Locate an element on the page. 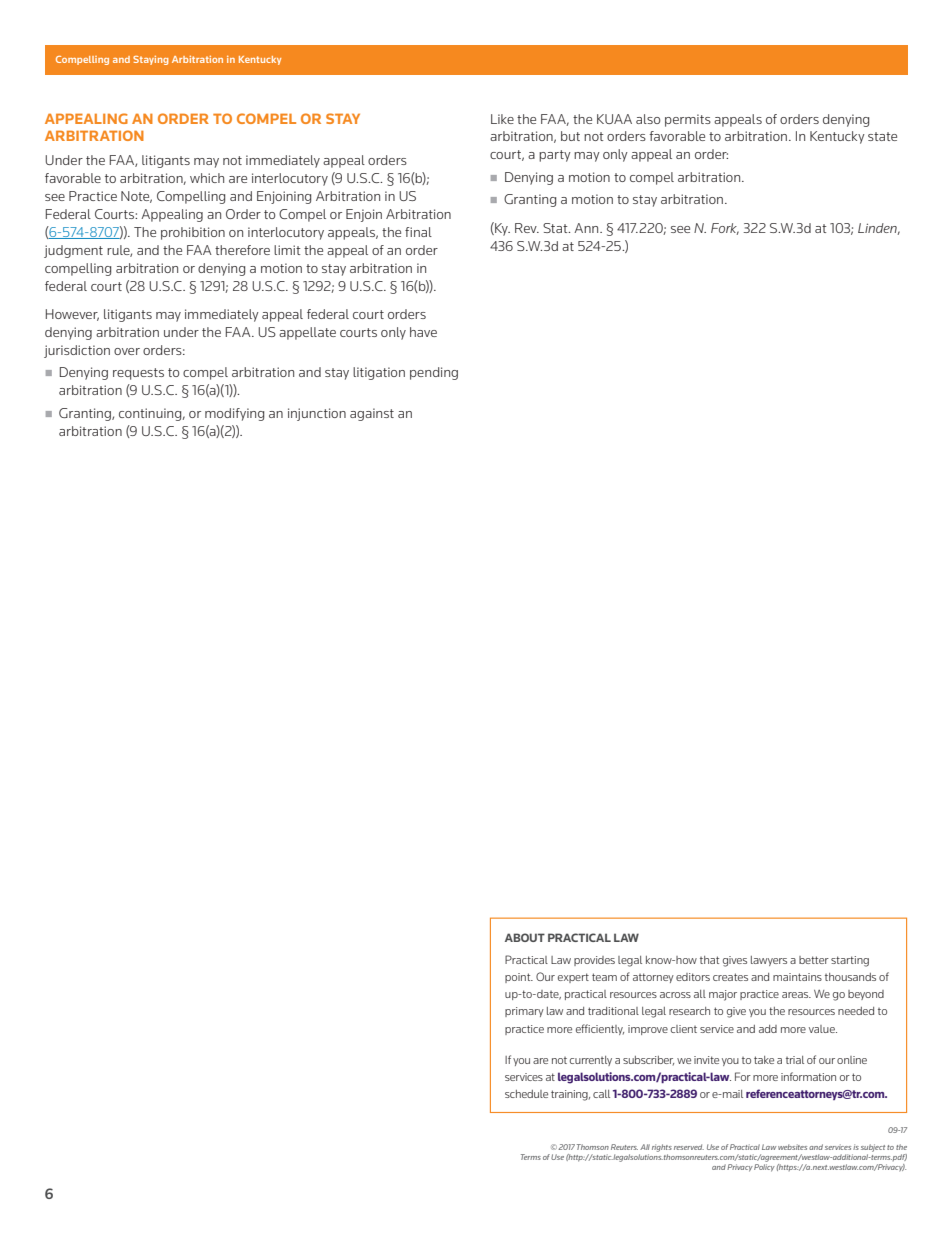  Like is located at coordinates (502, 119).
